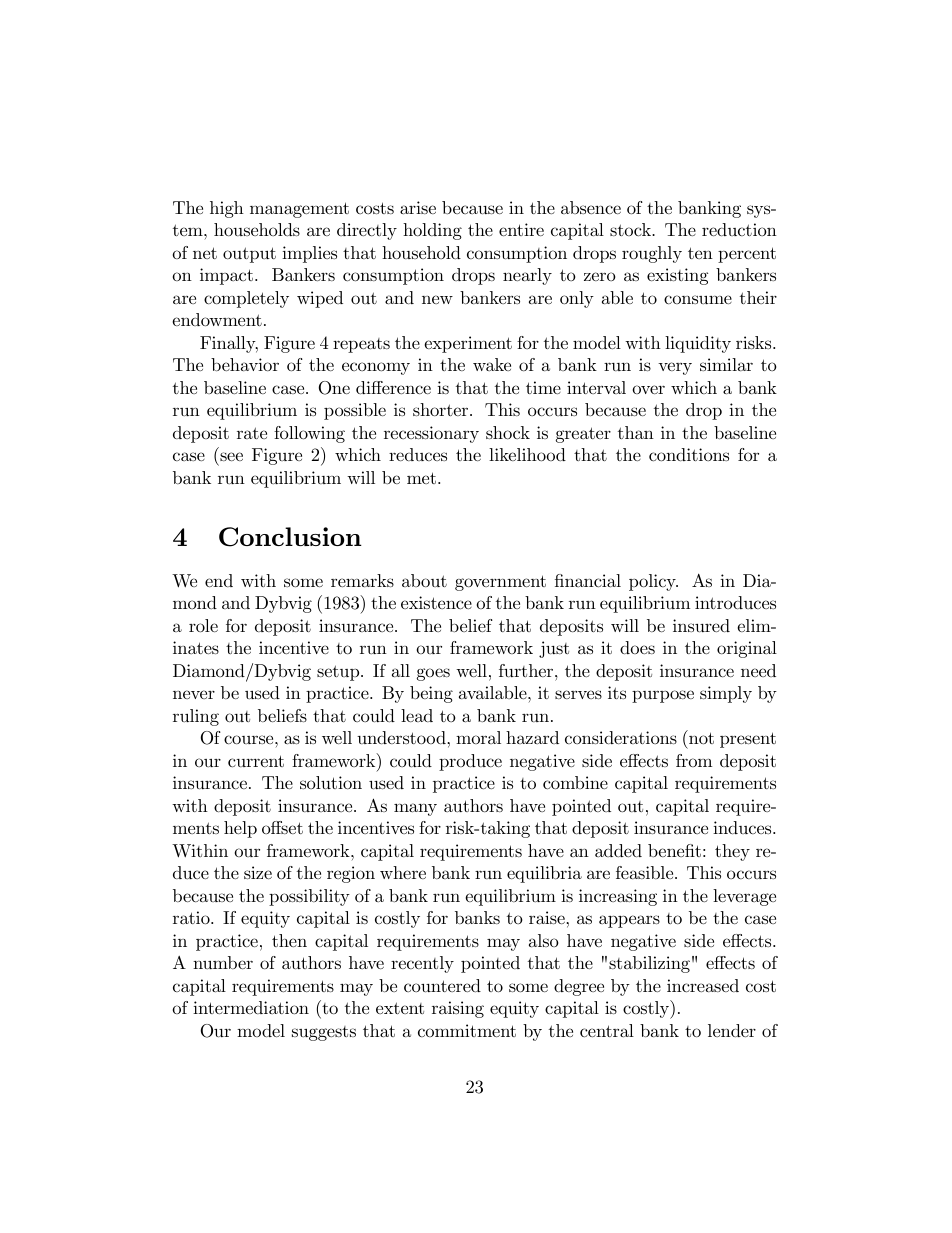 The width and height of the screenshot is (952, 1233). Describe the element at coordinates (458, 1009) in the screenshot. I see `raising` at that location.
